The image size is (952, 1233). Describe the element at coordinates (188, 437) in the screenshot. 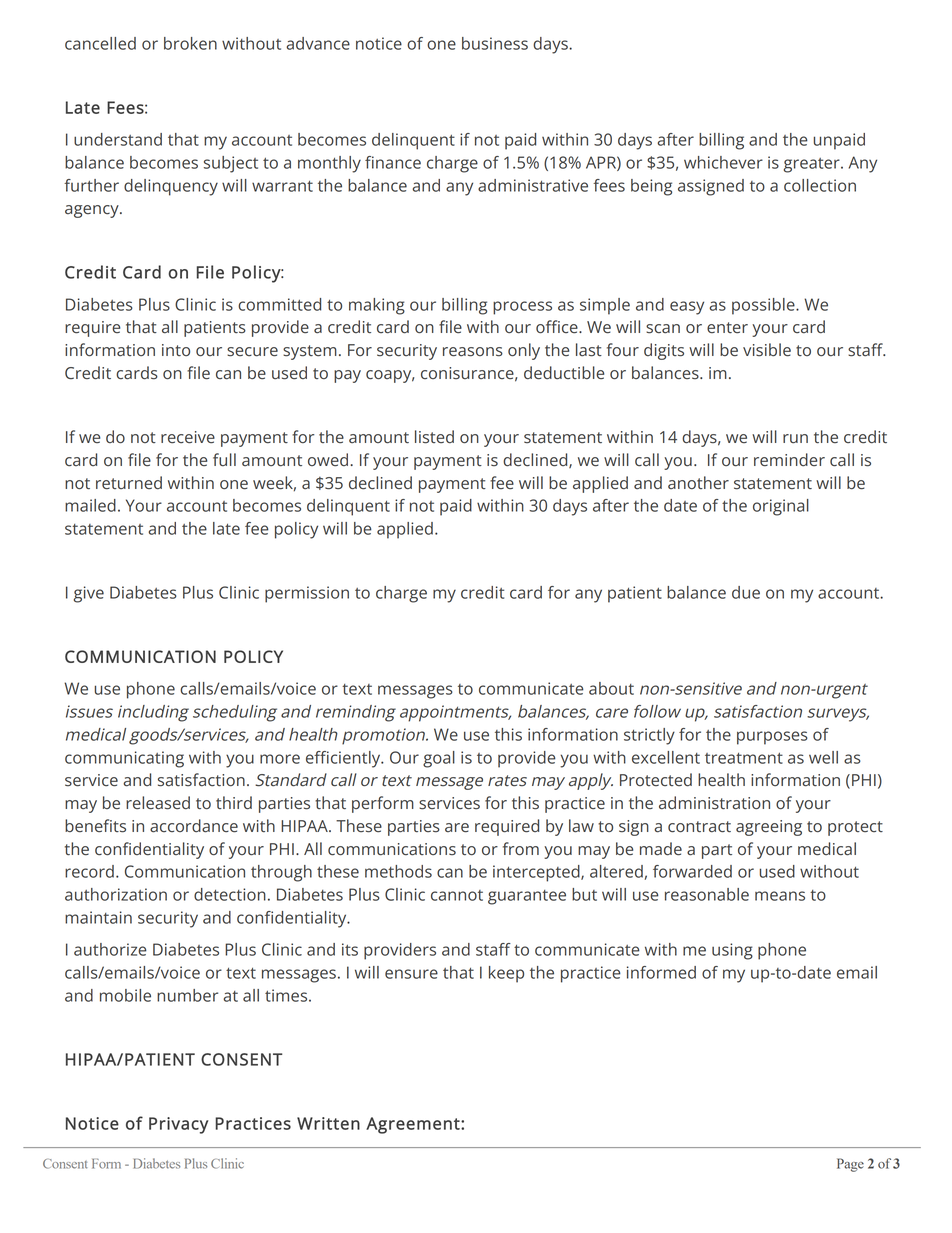

I see `receive` at that location.
